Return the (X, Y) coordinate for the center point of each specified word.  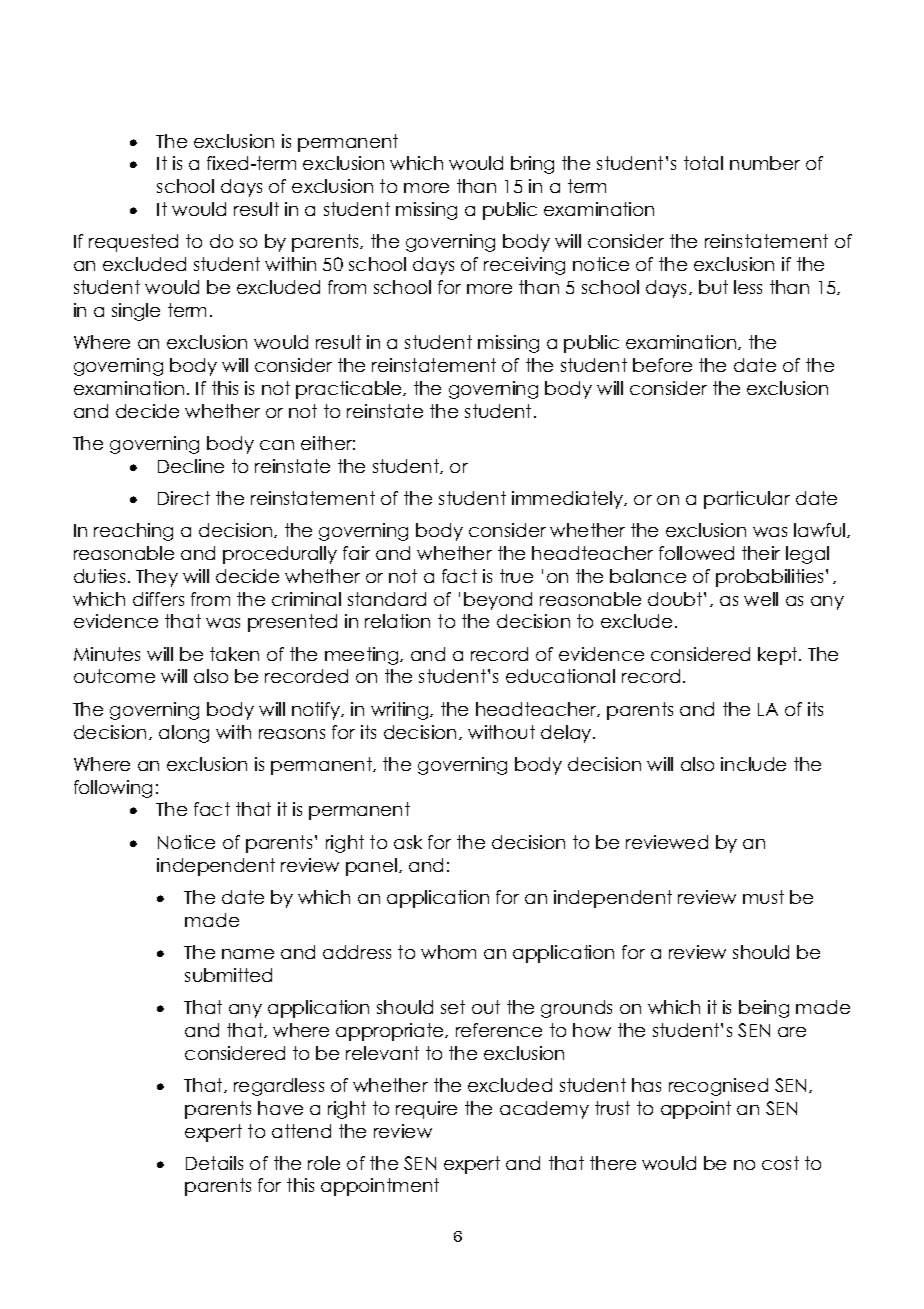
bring (532, 165)
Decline (191, 466)
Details (214, 1163)
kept (779, 656)
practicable (350, 390)
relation (397, 621)
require (426, 1110)
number (765, 163)
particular (747, 500)
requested (133, 243)
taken (234, 654)
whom (448, 952)
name (248, 954)
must (763, 897)
